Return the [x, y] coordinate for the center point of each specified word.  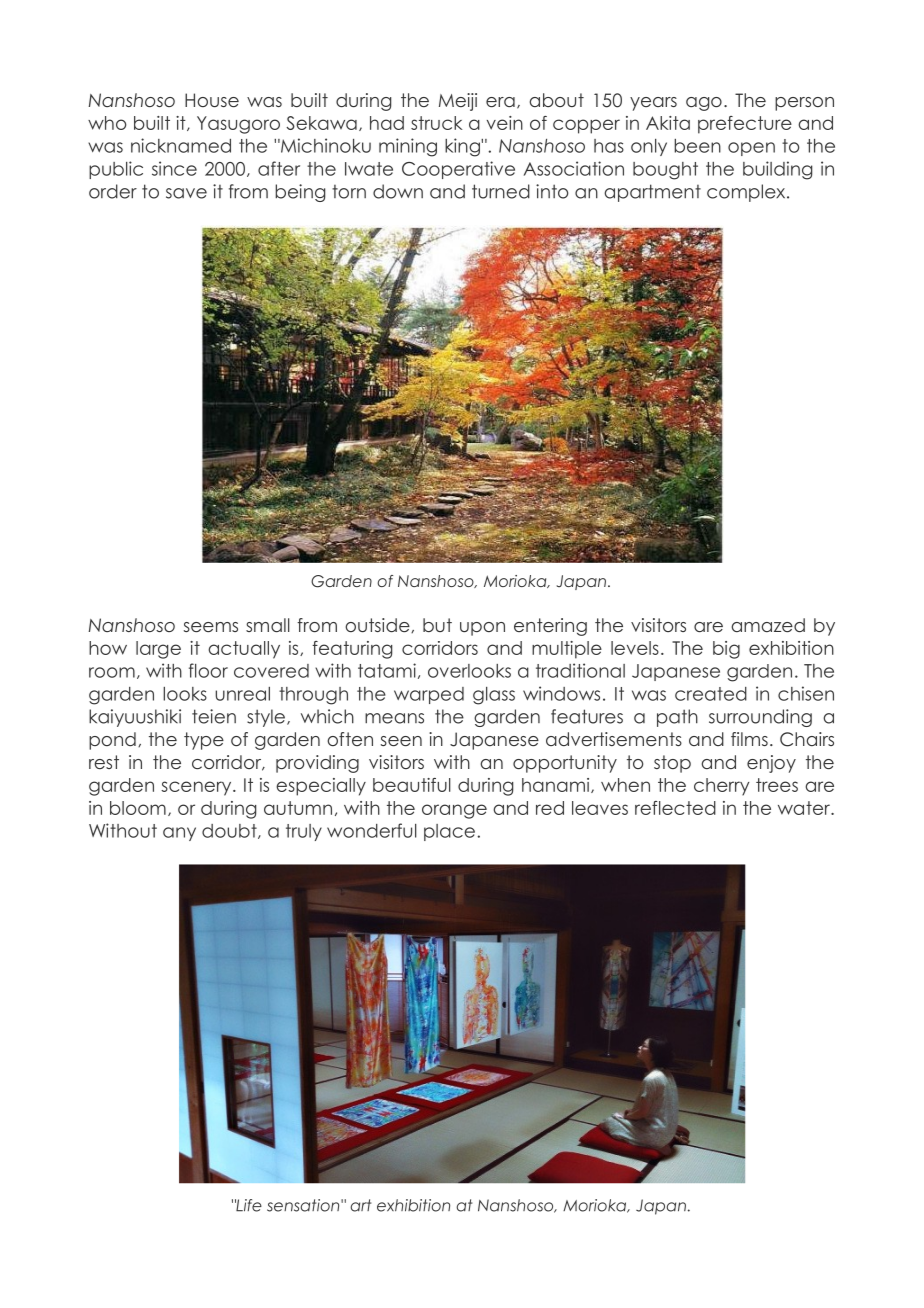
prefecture [745, 125]
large [158, 650]
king [463, 147]
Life [248, 1205]
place [449, 832]
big [726, 650]
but [437, 625]
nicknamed [181, 145]
